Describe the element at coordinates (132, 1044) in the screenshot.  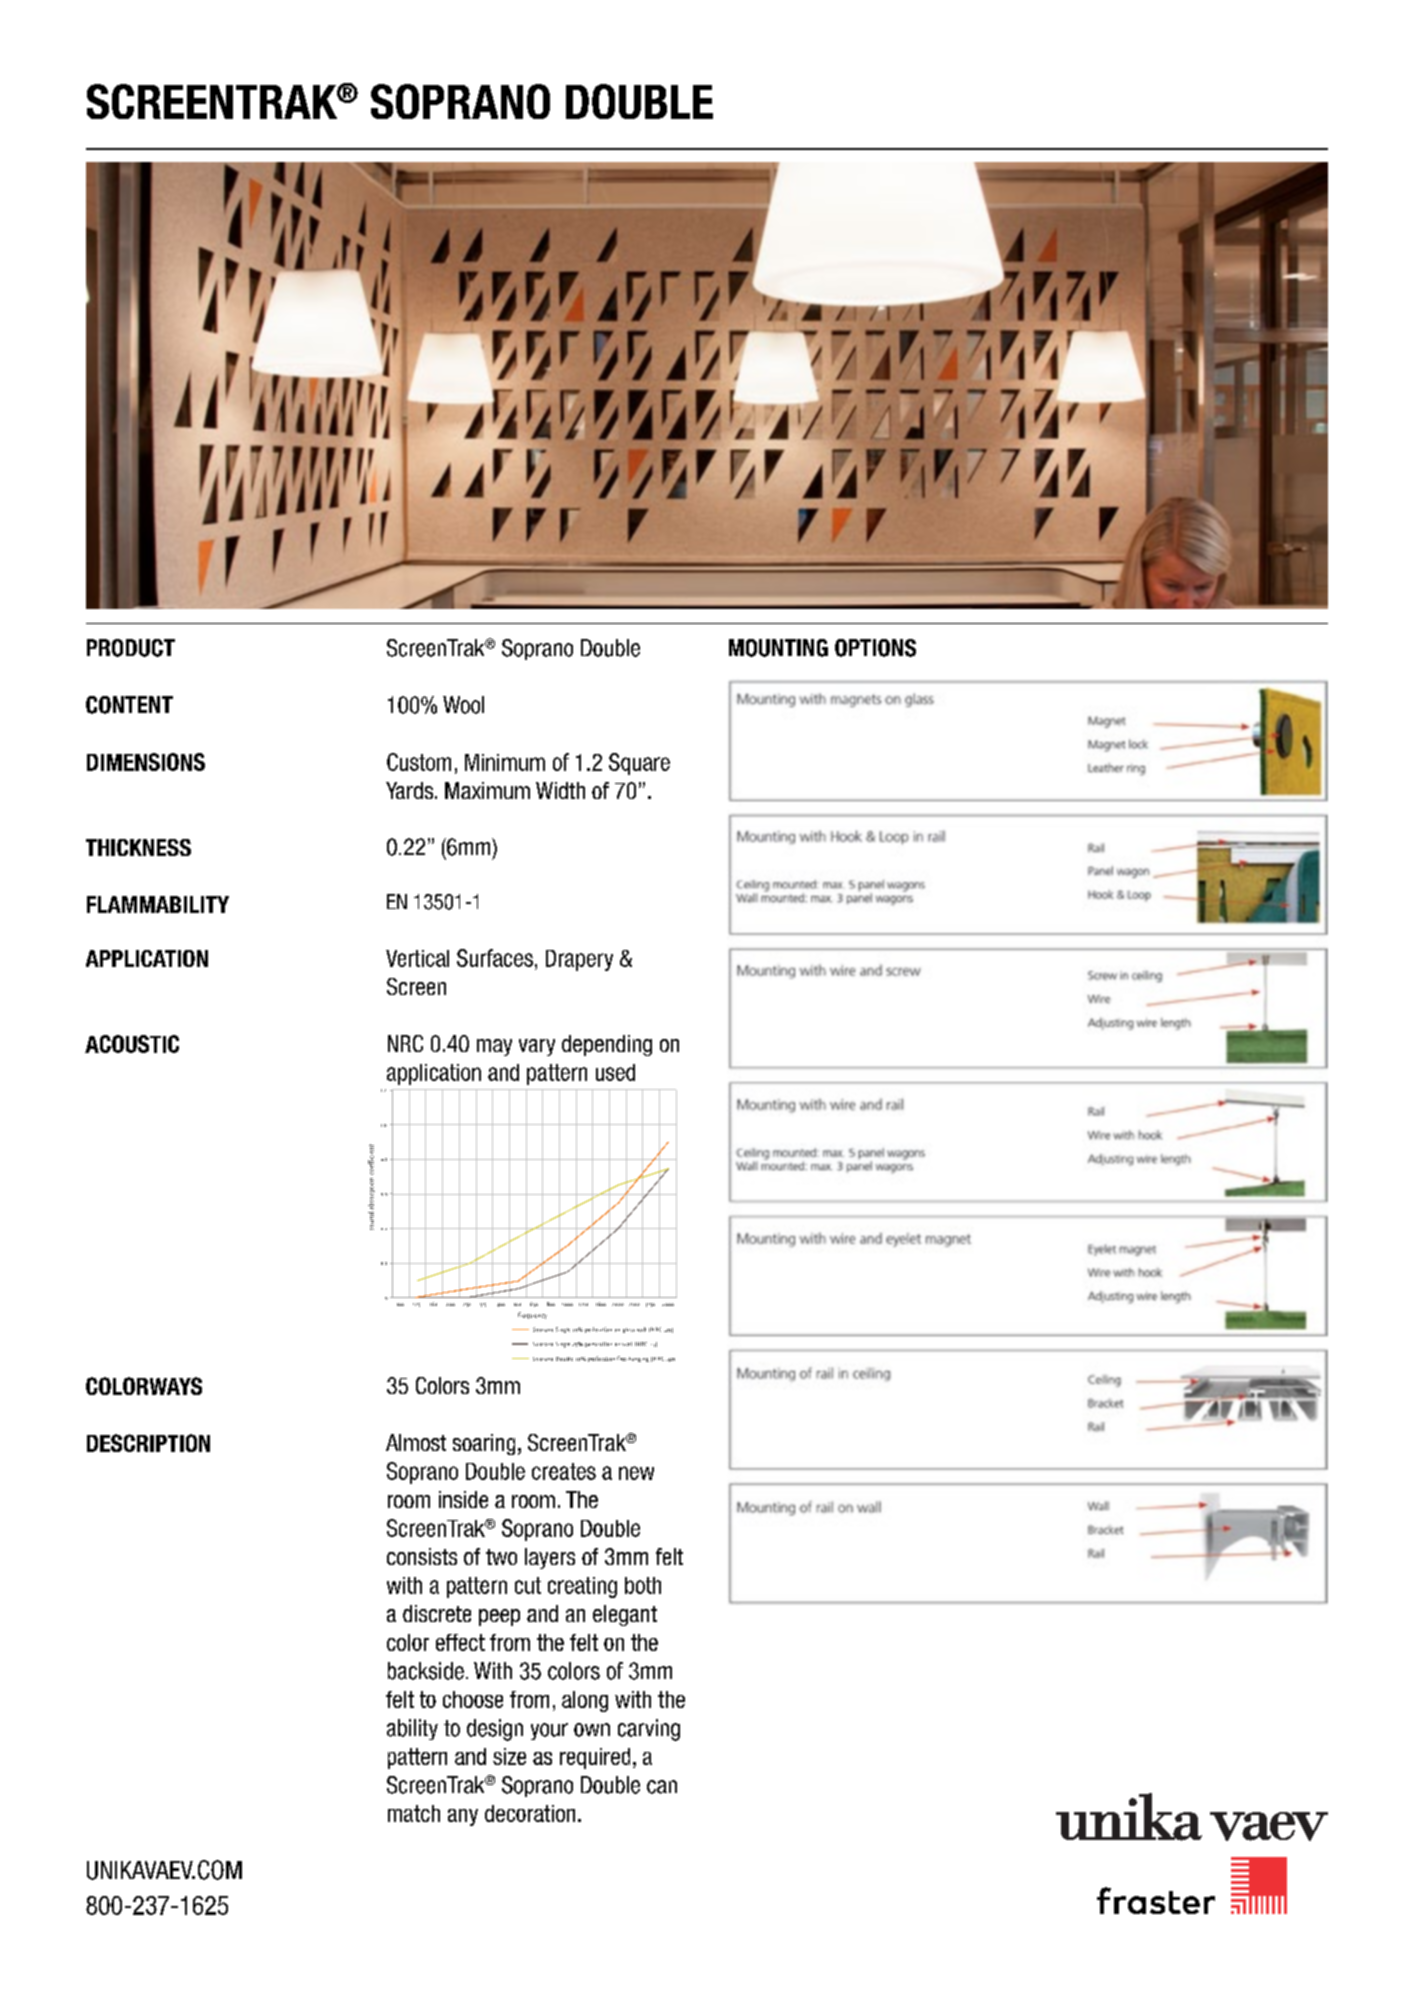
I see `ACOUSTIC` at that location.
